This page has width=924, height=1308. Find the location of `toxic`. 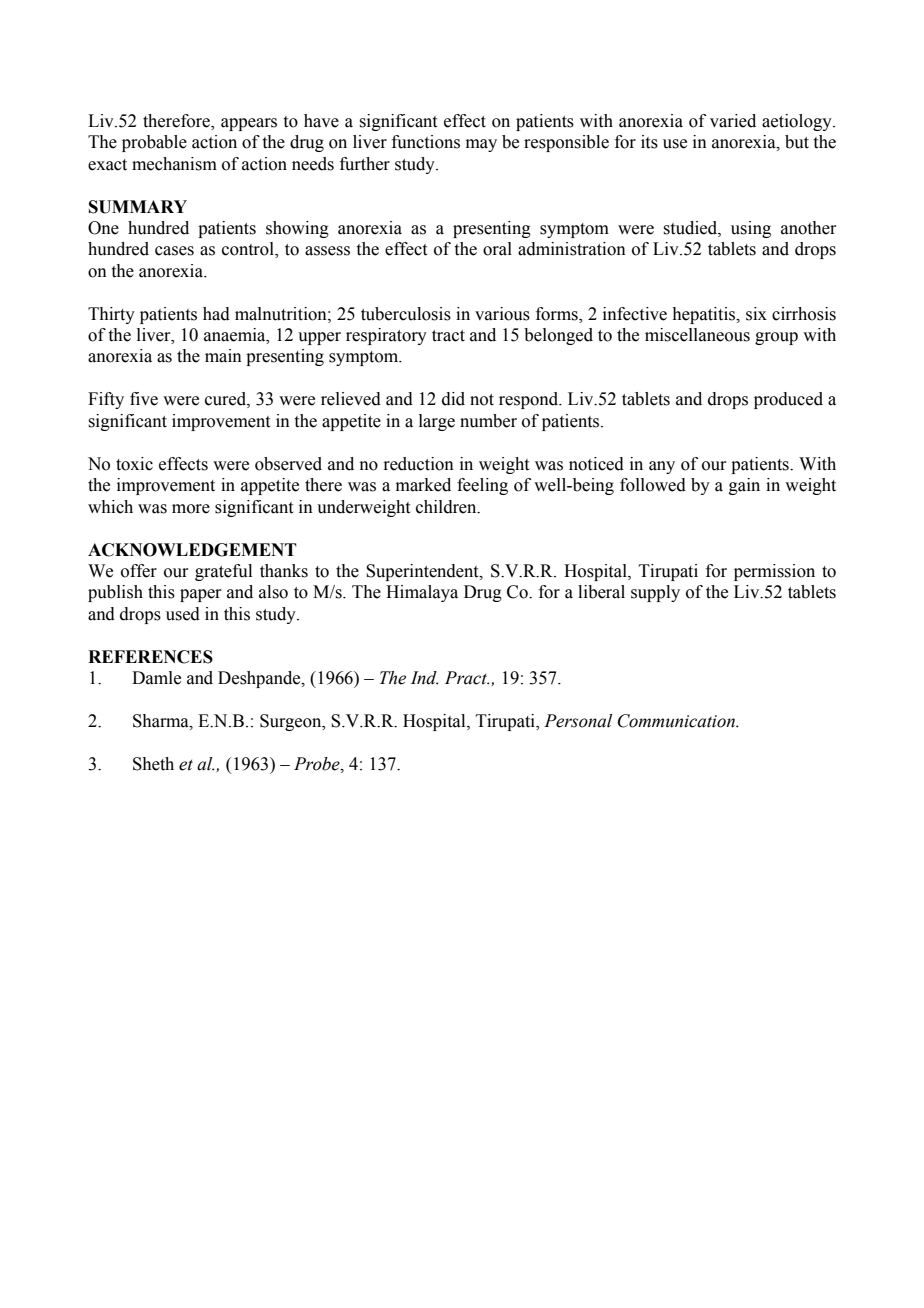

toxic is located at coordinates (134, 464).
